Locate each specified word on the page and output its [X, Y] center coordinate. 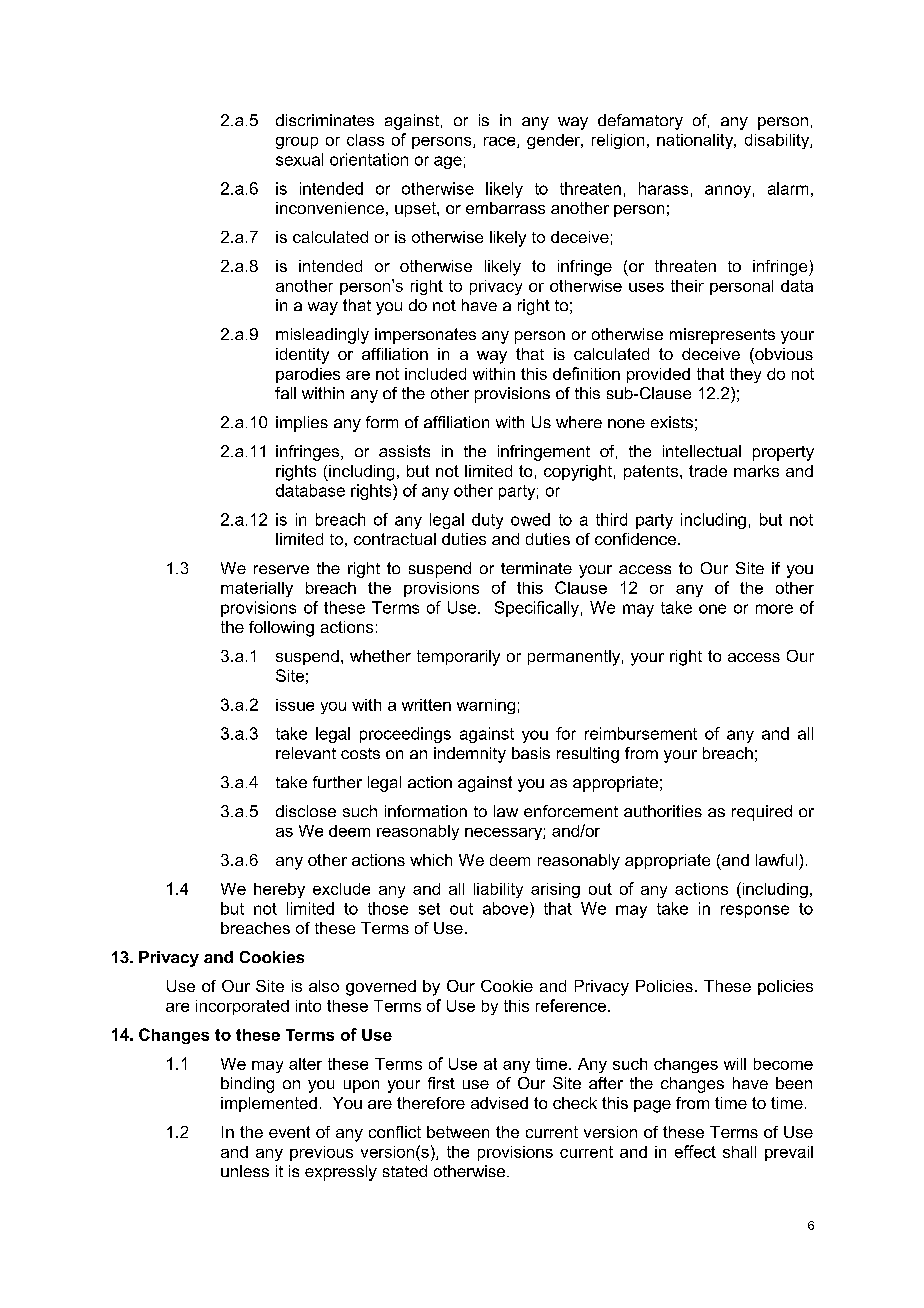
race [501, 142]
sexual [299, 159]
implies [302, 424]
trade [708, 471]
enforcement [571, 811]
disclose [306, 811]
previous [321, 1153]
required [762, 813]
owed [530, 519]
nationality [696, 141]
